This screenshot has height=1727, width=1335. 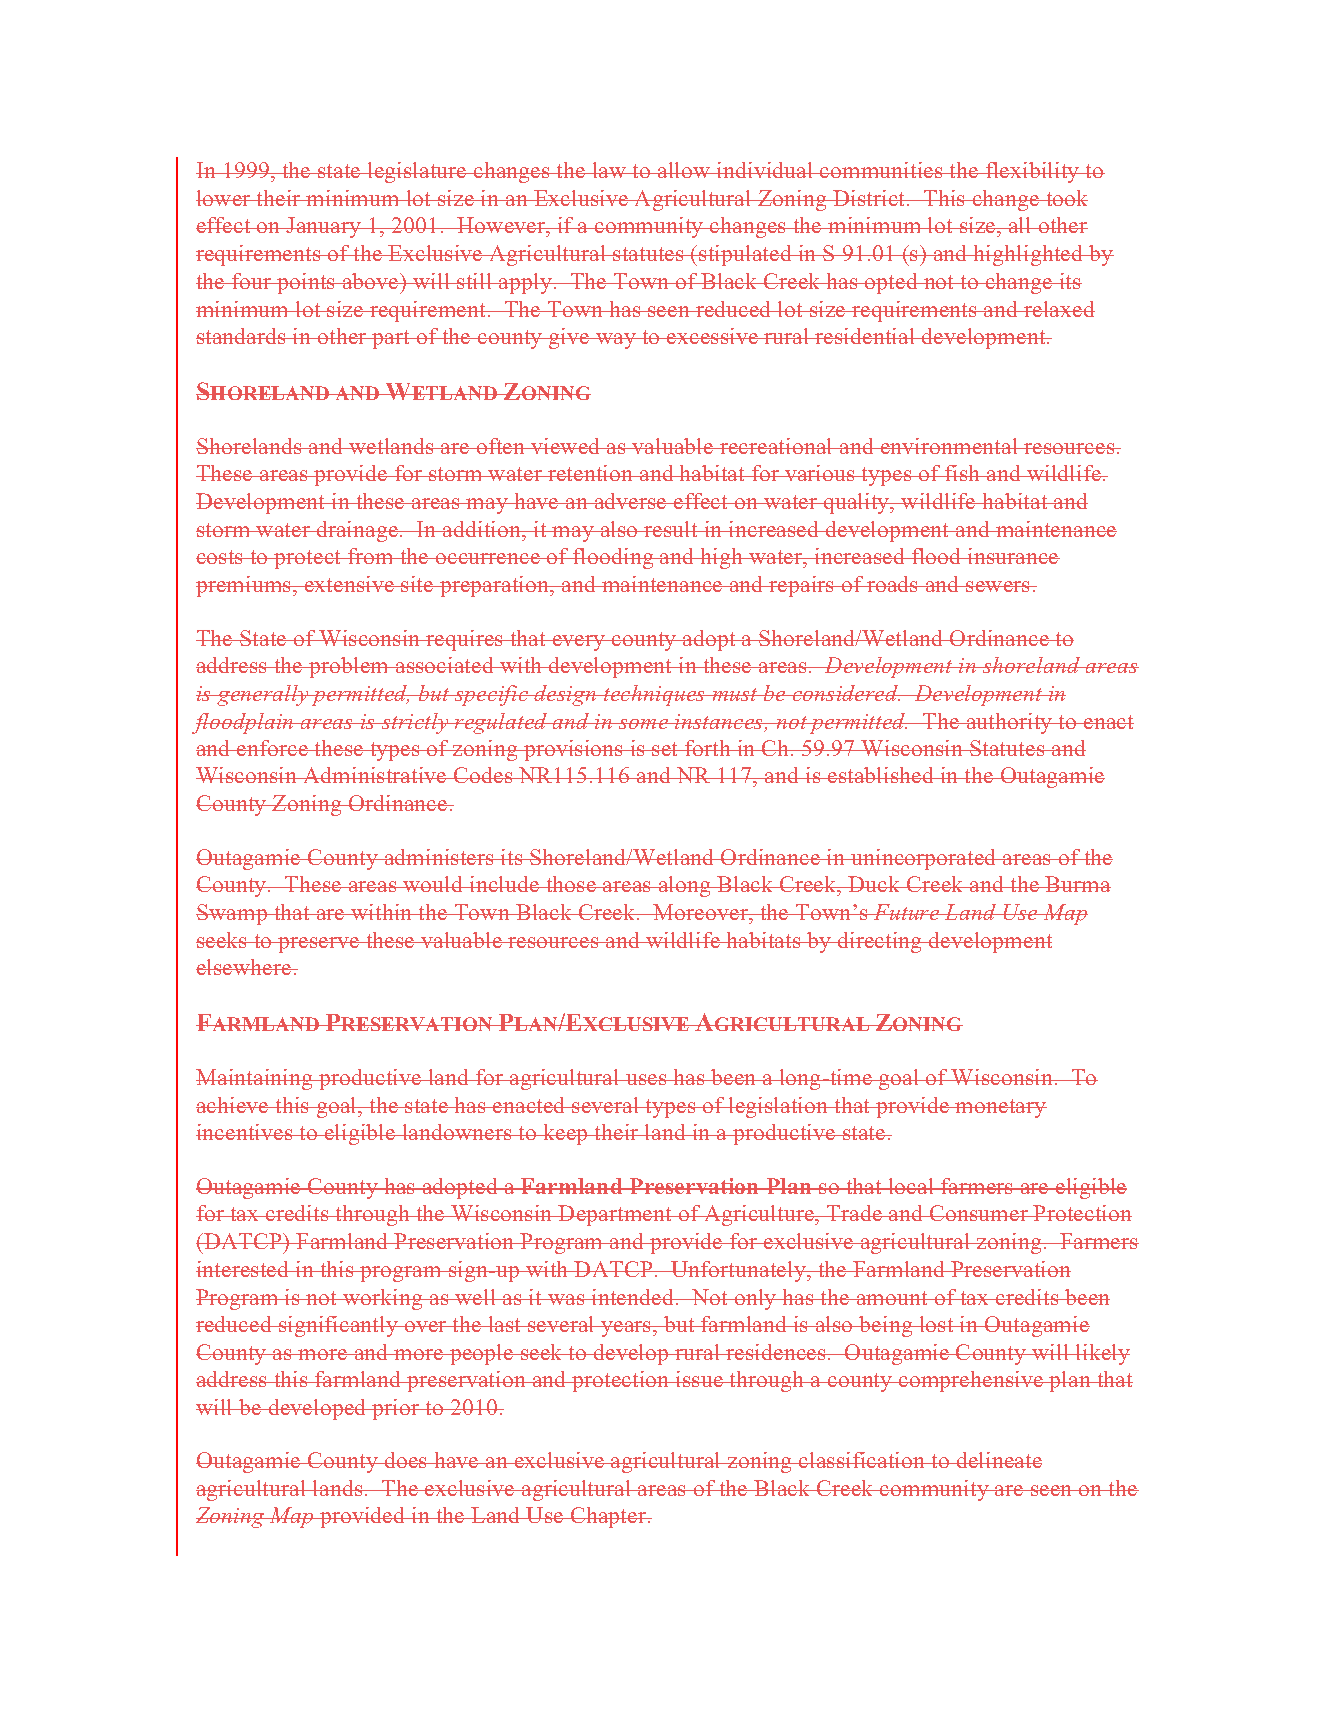 I want to click on Administrative, so click(x=375, y=775).
